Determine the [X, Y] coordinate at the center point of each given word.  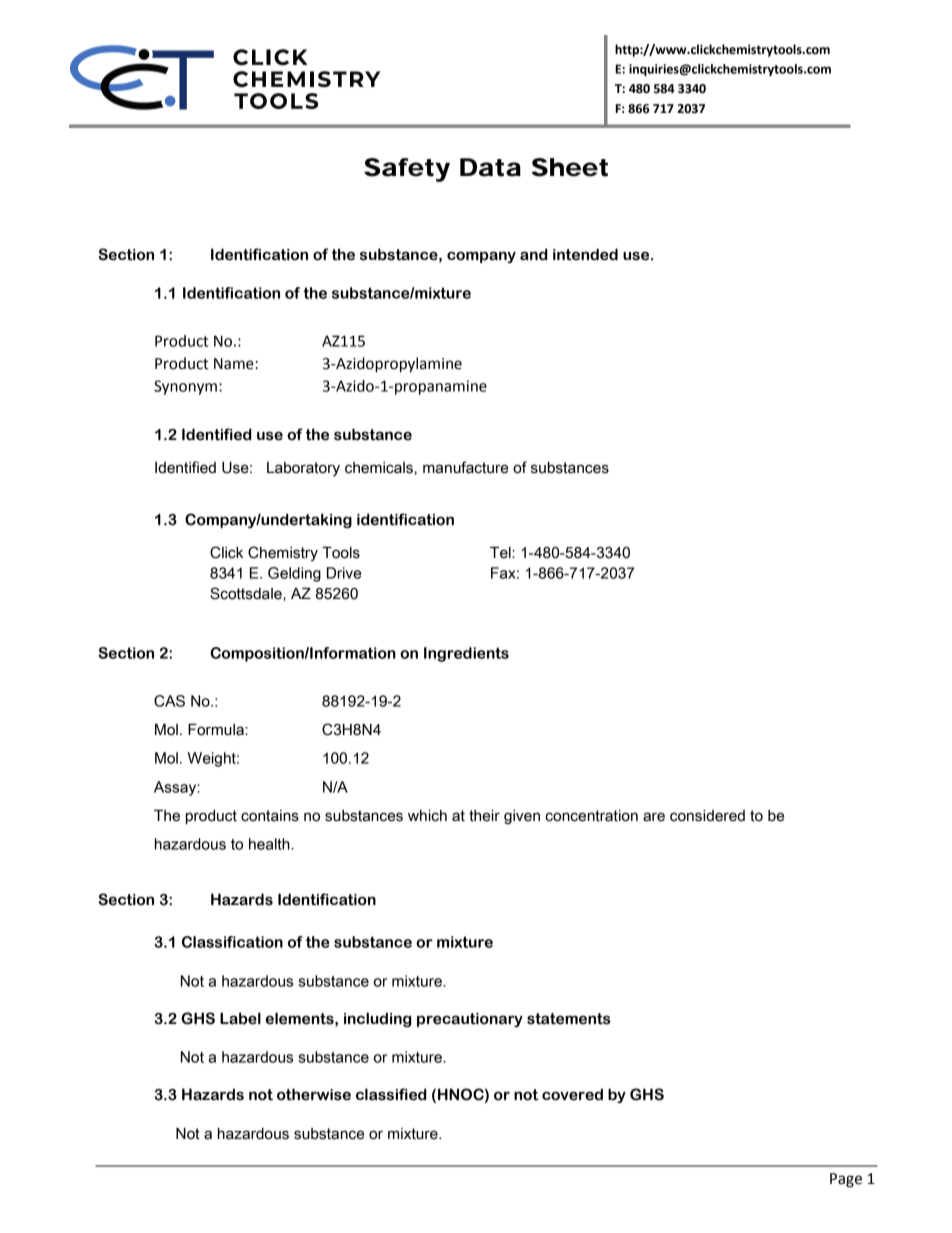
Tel [501, 553]
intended [585, 254]
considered [707, 816]
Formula [217, 730]
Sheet [570, 167]
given [522, 817]
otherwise [314, 1094]
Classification [232, 942]
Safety [407, 170]
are [654, 817]
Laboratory [303, 469]
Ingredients [466, 654]
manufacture [465, 467]
